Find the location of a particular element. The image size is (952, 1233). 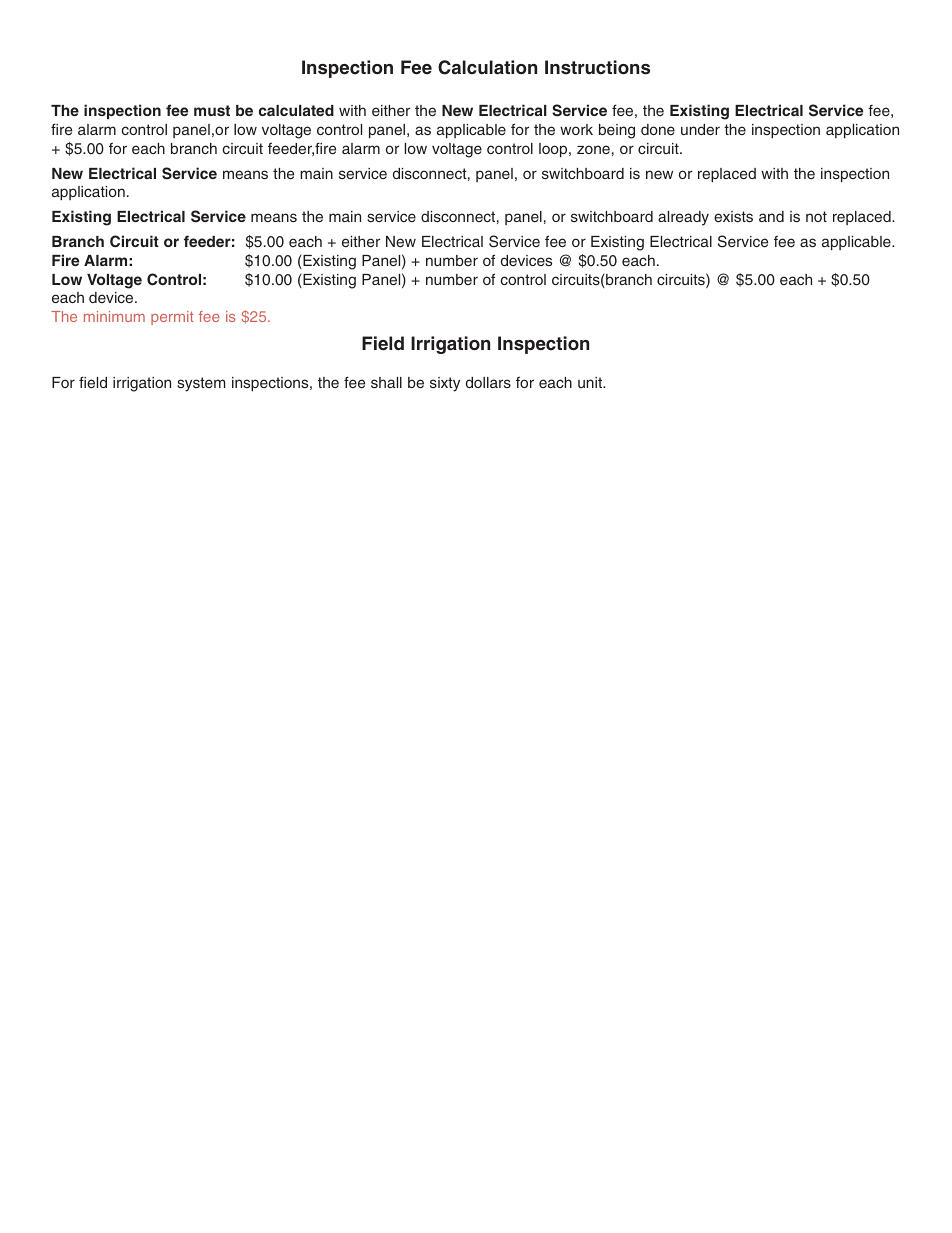

already is located at coordinates (683, 218).
